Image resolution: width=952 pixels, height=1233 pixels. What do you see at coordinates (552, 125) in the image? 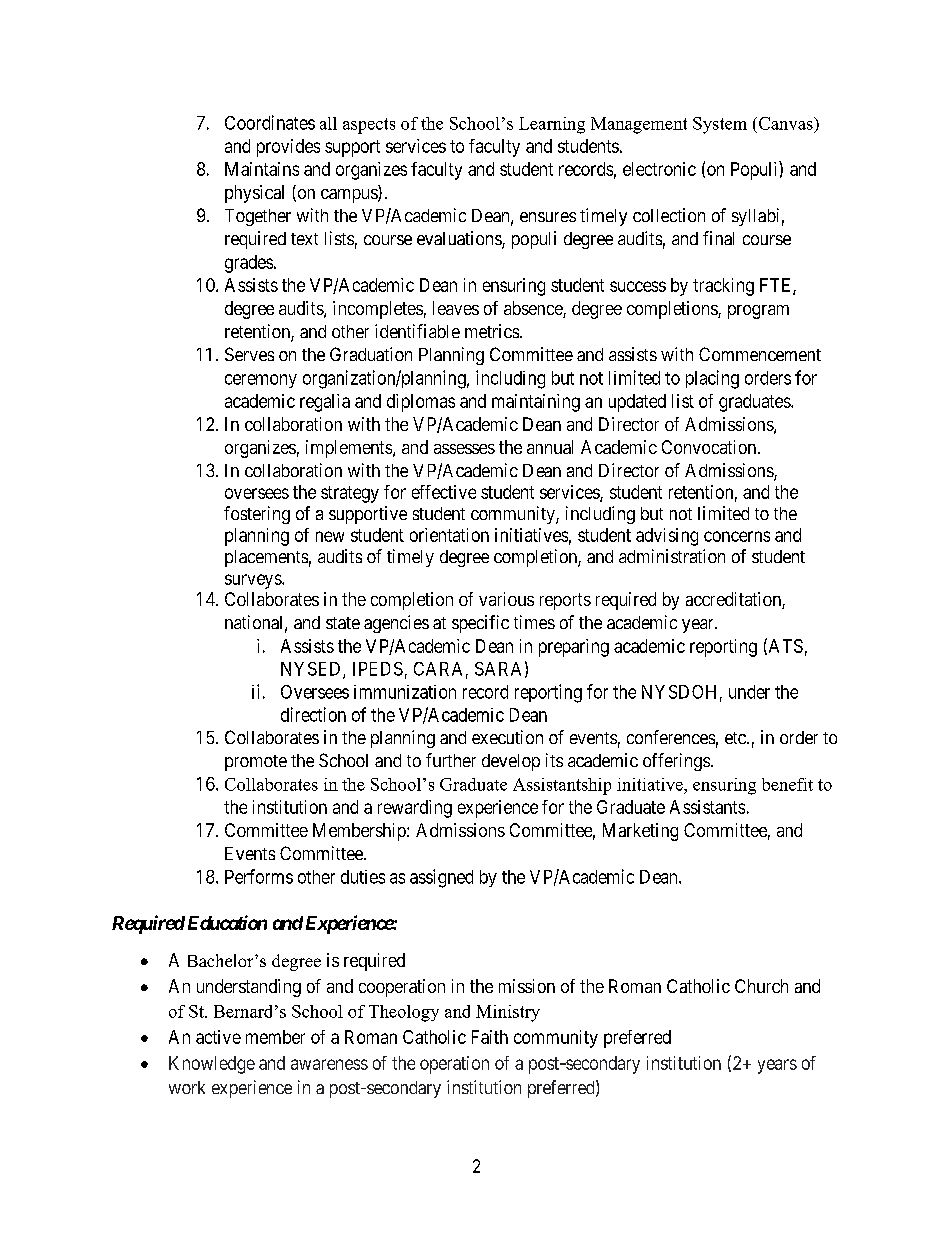
I see `Learning` at bounding box center [552, 125].
